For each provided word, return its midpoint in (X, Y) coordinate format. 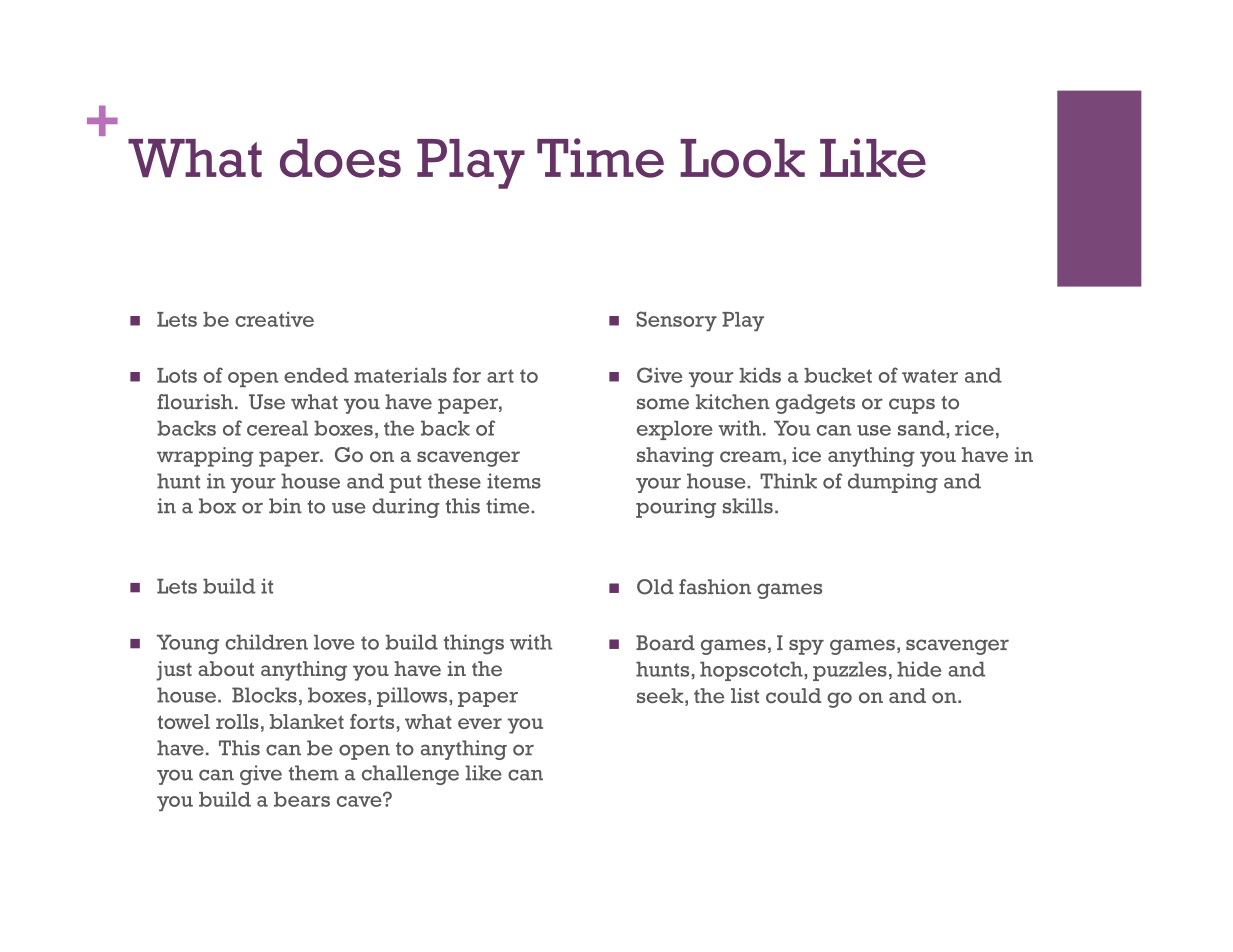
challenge (410, 775)
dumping (893, 483)
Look (742, 158)
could (794, 695)
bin (285, 506)
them (314, 773)
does (340, 158)
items (514, 481)
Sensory (677, 321)
